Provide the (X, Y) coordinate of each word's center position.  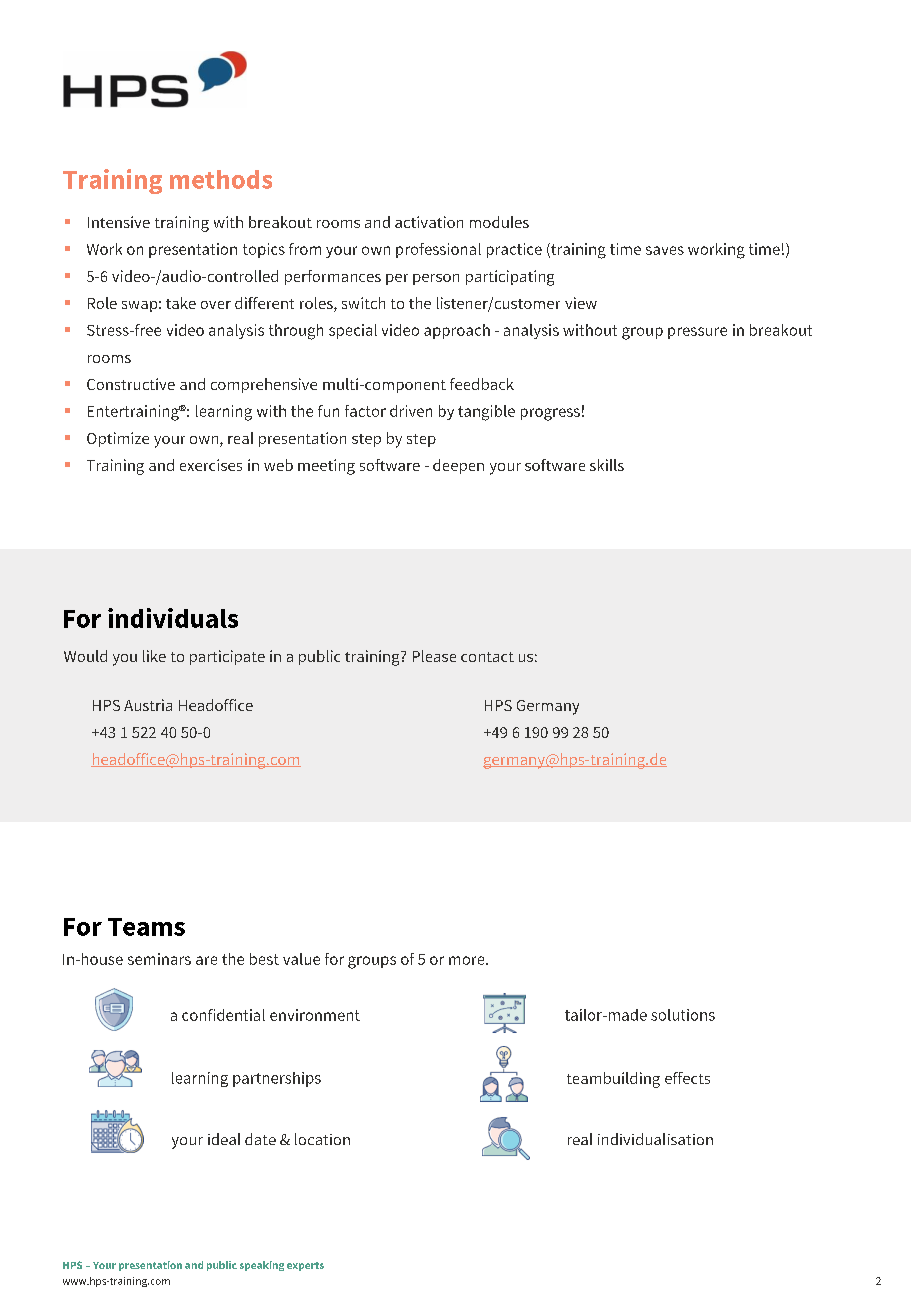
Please (434, 656)
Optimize (118, 439)
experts (305, 1266)
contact (487, 657)
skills (607, 465)
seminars (159, 959)
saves (665, 250)
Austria (148, 705)
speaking (262, 1266)
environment (315, 1015)
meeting (326, 467)
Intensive (119, 222)
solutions (683, 1015)
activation (429, 222)
